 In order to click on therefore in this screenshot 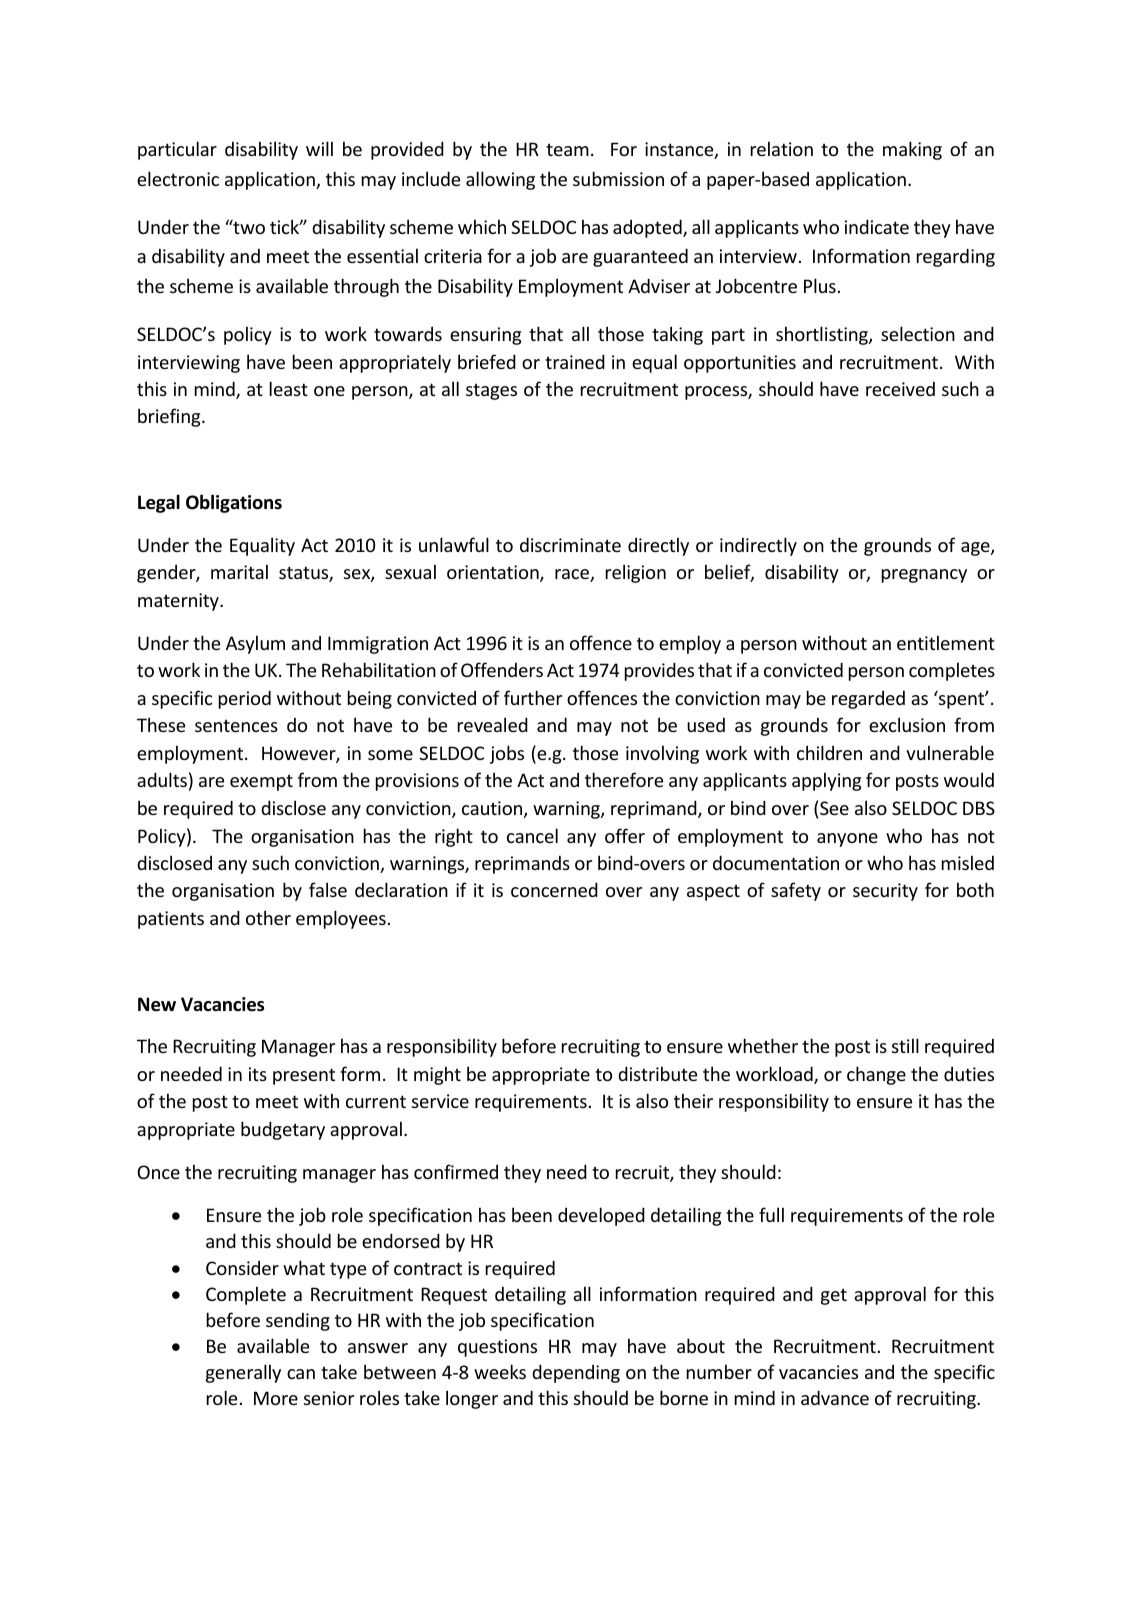, I will do `click(624, 779)`.
